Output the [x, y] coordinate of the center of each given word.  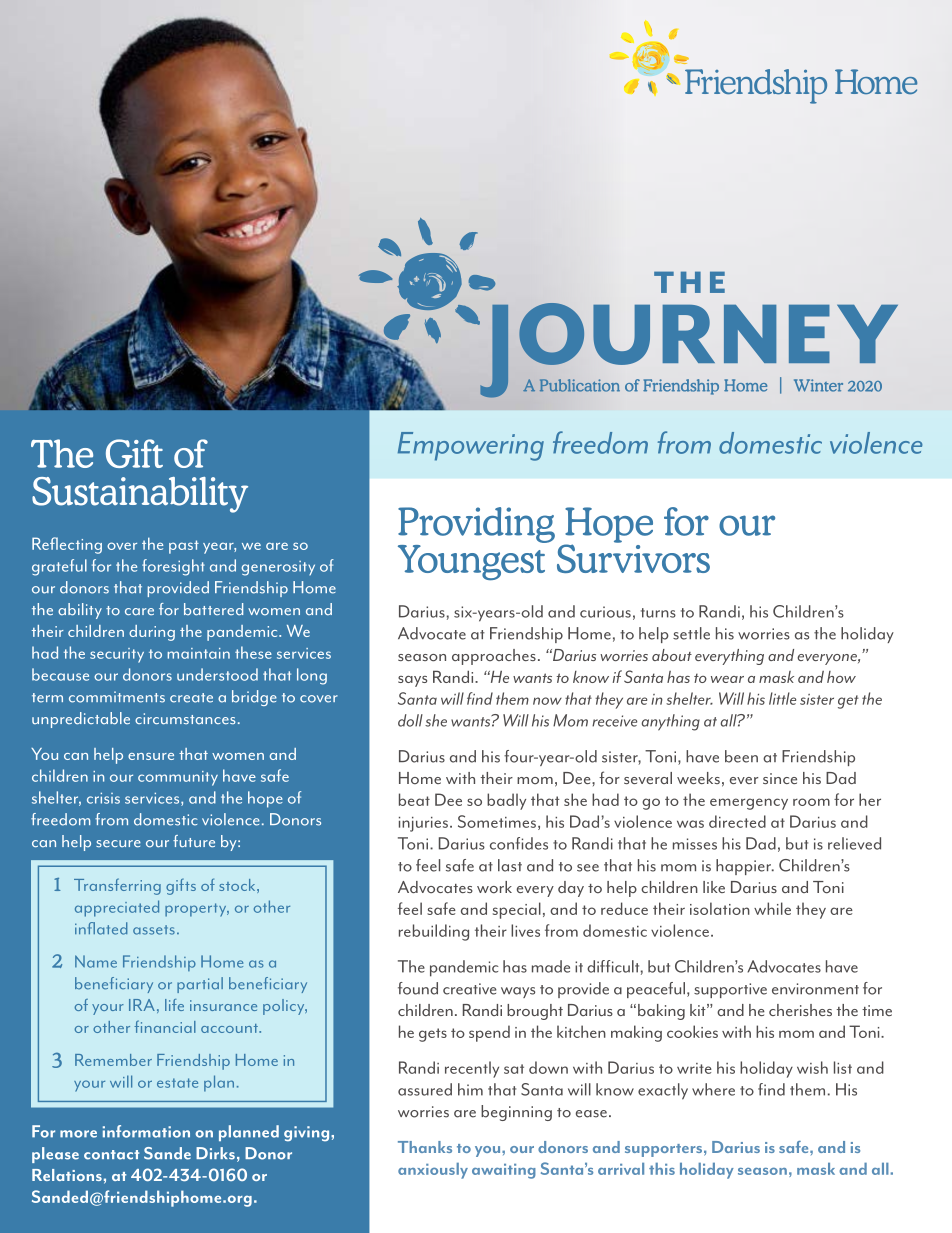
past [184, 547]
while [772, 908]
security [117, 655]
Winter [818, 385]
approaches [494, 657]
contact [111, 1155]
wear [727, 679]
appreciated [117, 908]
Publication [580, 385]
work [494, 887]
